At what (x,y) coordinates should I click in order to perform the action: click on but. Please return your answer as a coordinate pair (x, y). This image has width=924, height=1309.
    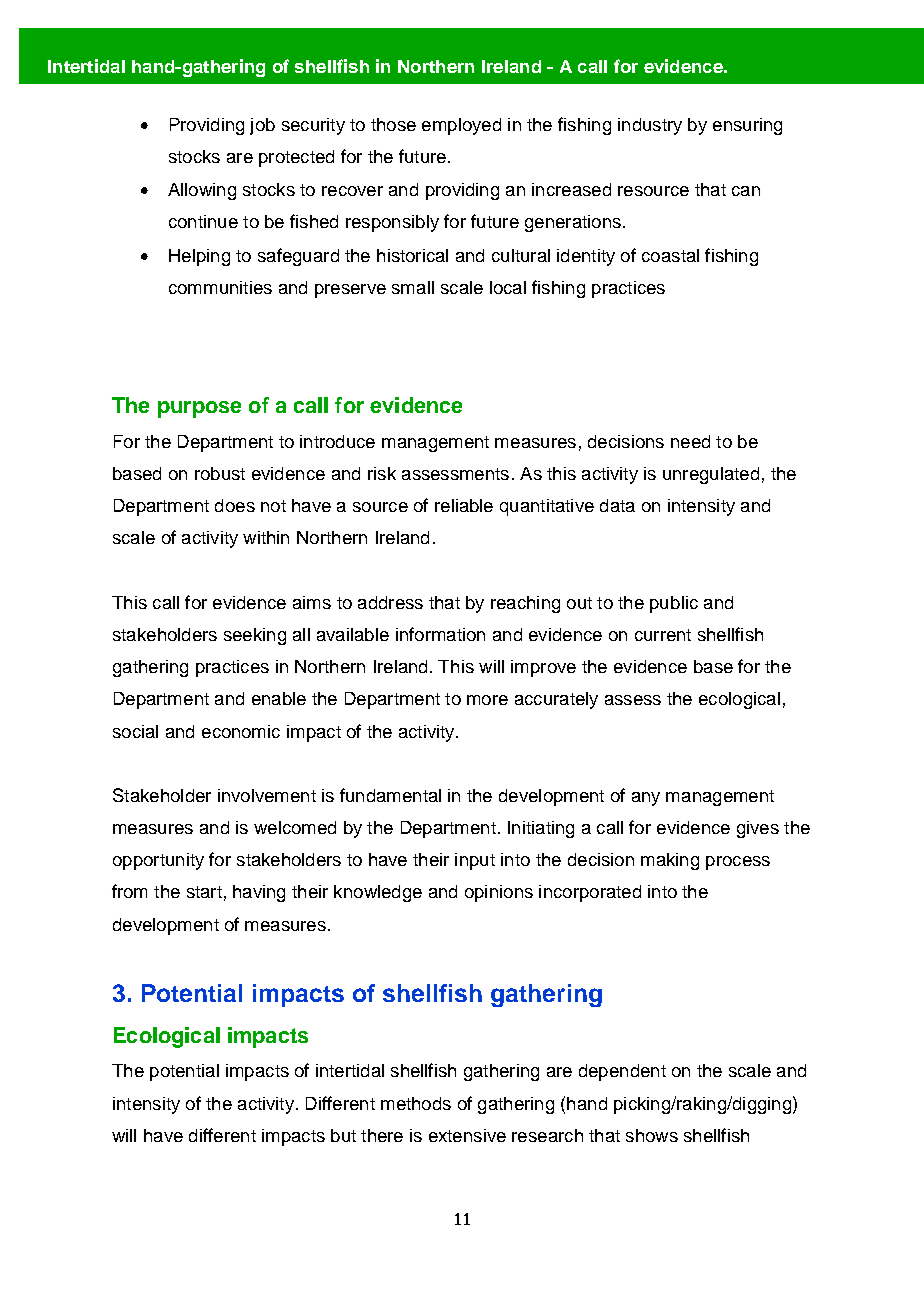
    Looking at the image, I should click on (343, 1135).
